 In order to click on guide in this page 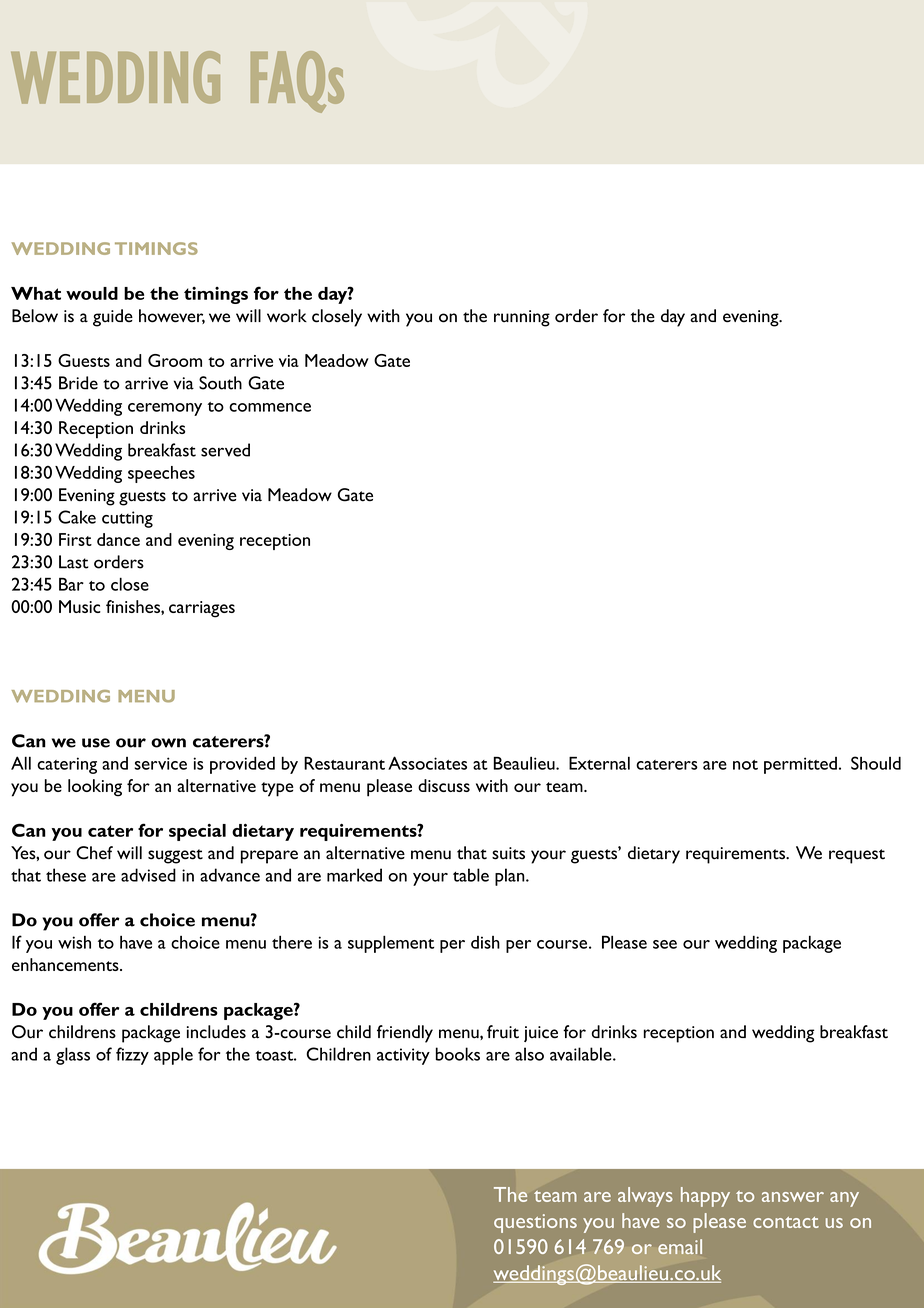, I will do `click(113, 318)`.
